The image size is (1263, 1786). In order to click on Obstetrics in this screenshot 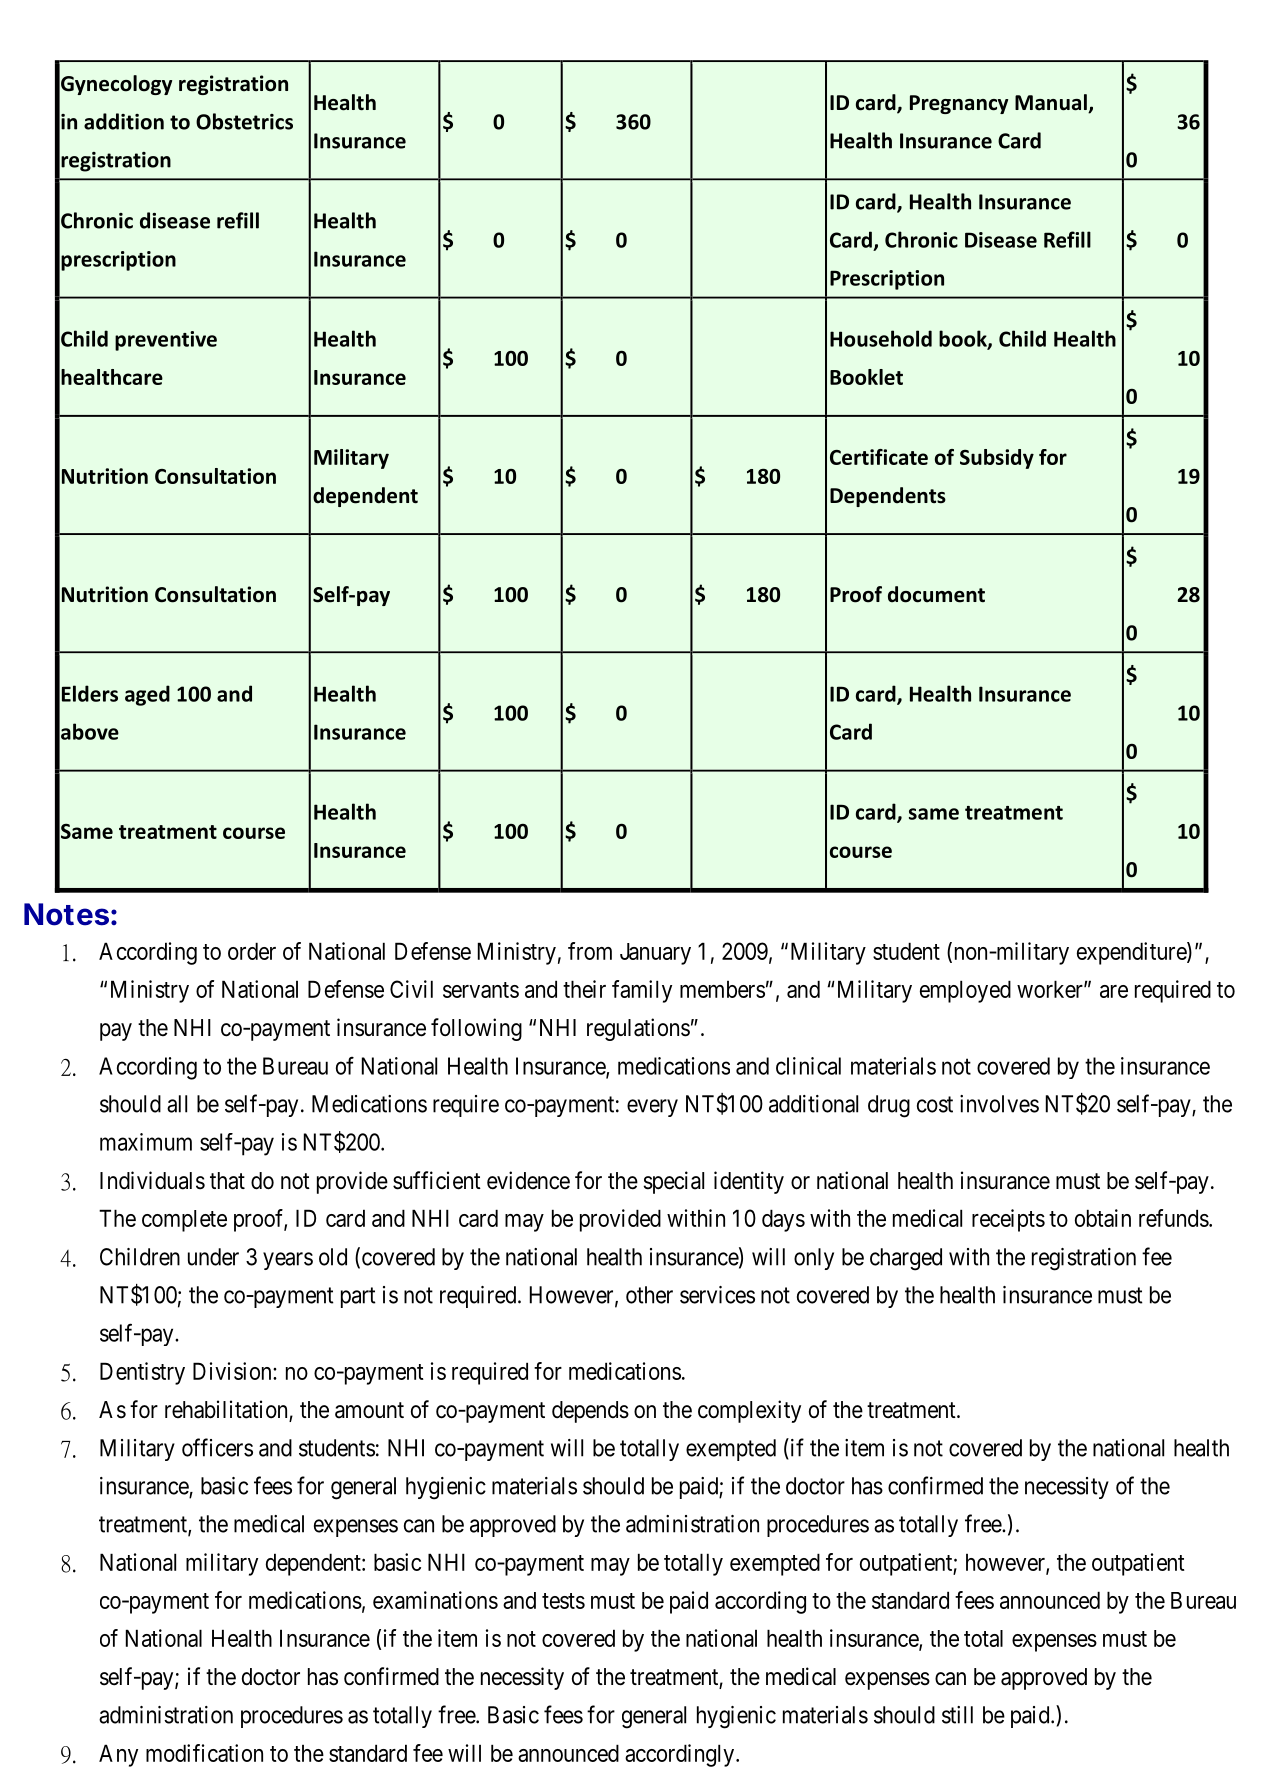, I will do `click(244, 121)`.
